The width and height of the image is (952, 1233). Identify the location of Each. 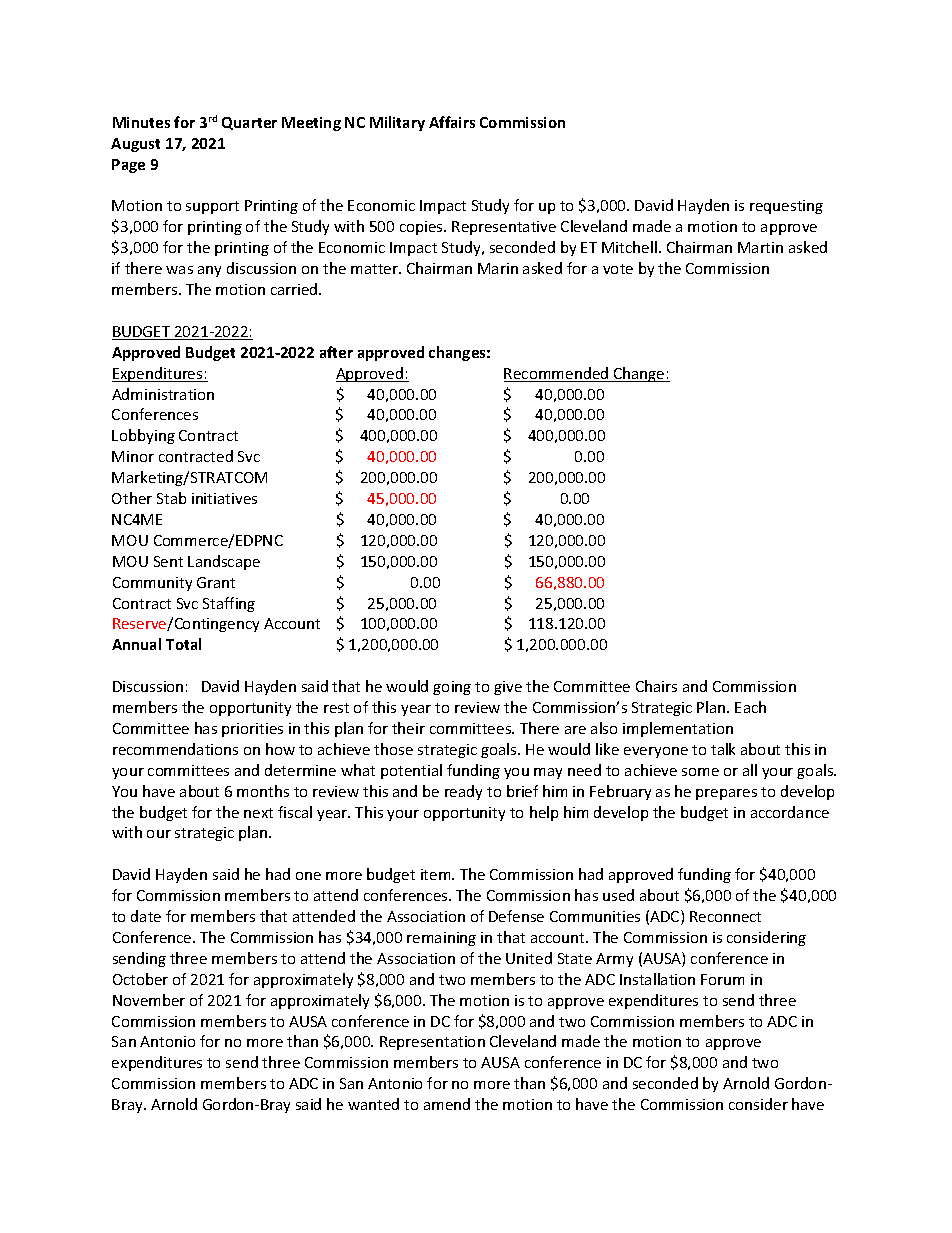
(750, 707).
